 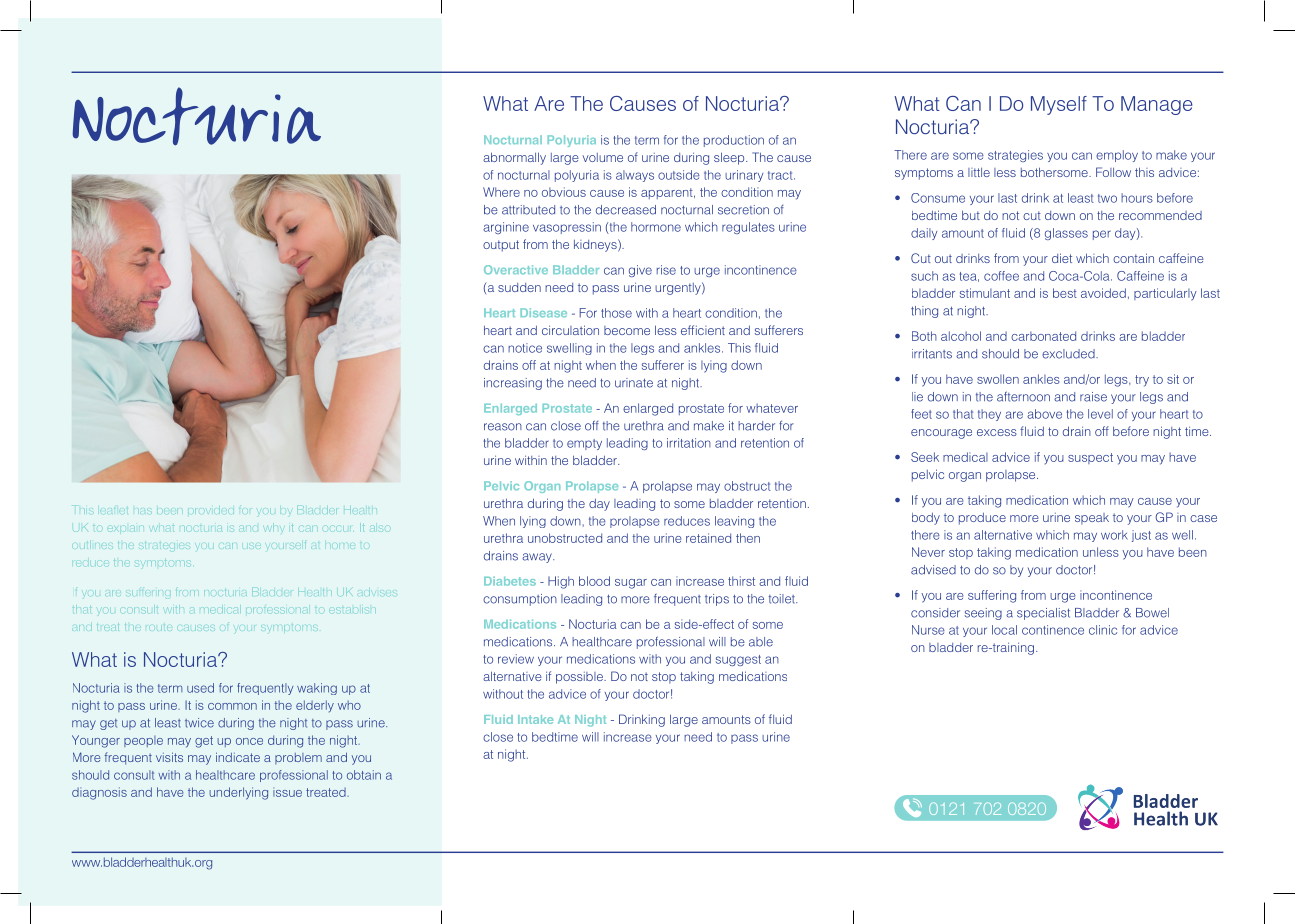 What do you see at coordinates (1059, 105) in the screenshot?
I see `Myself` at bounding box center [1059, 105].
